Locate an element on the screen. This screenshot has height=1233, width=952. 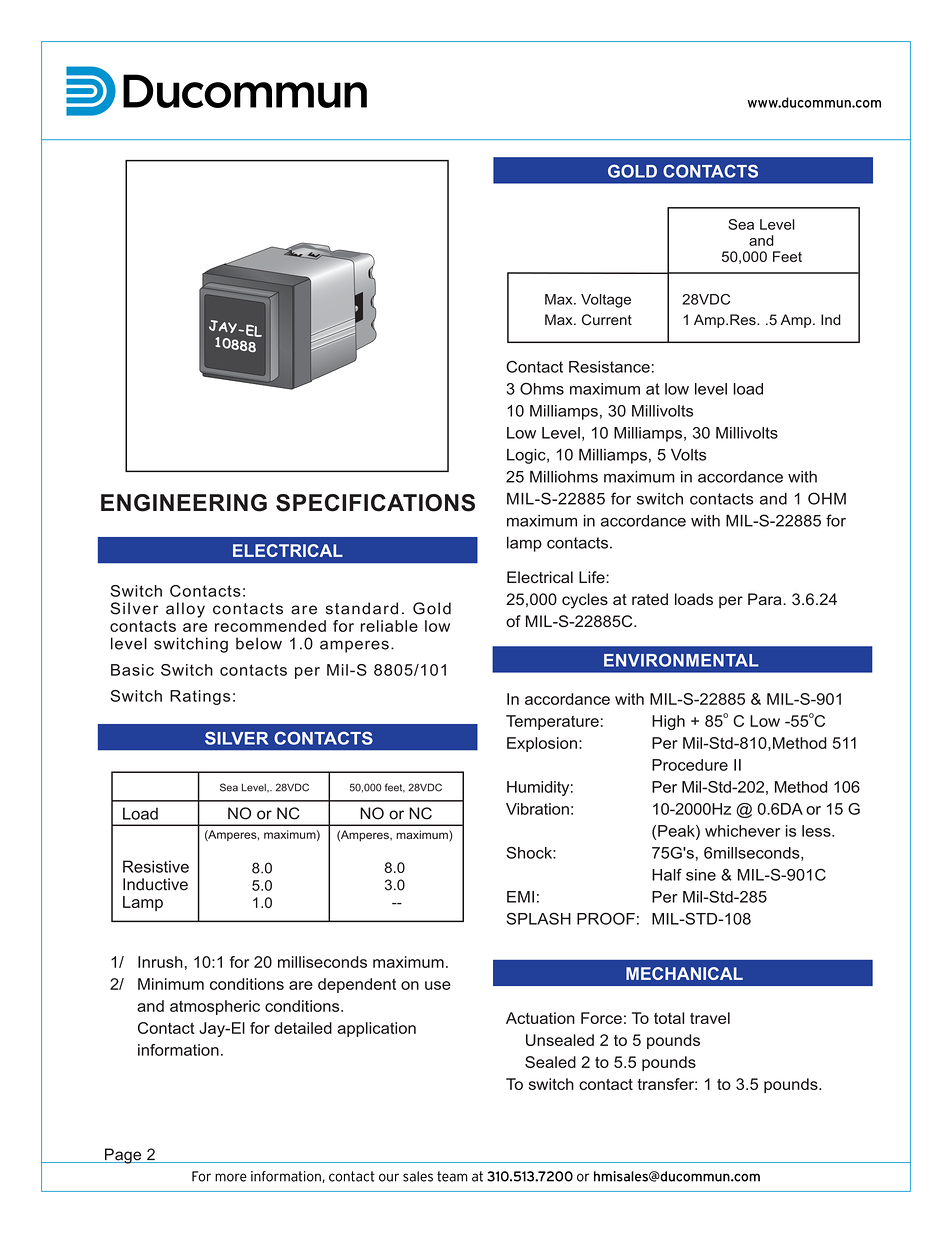
more is located at coordinates (231, 1177).
